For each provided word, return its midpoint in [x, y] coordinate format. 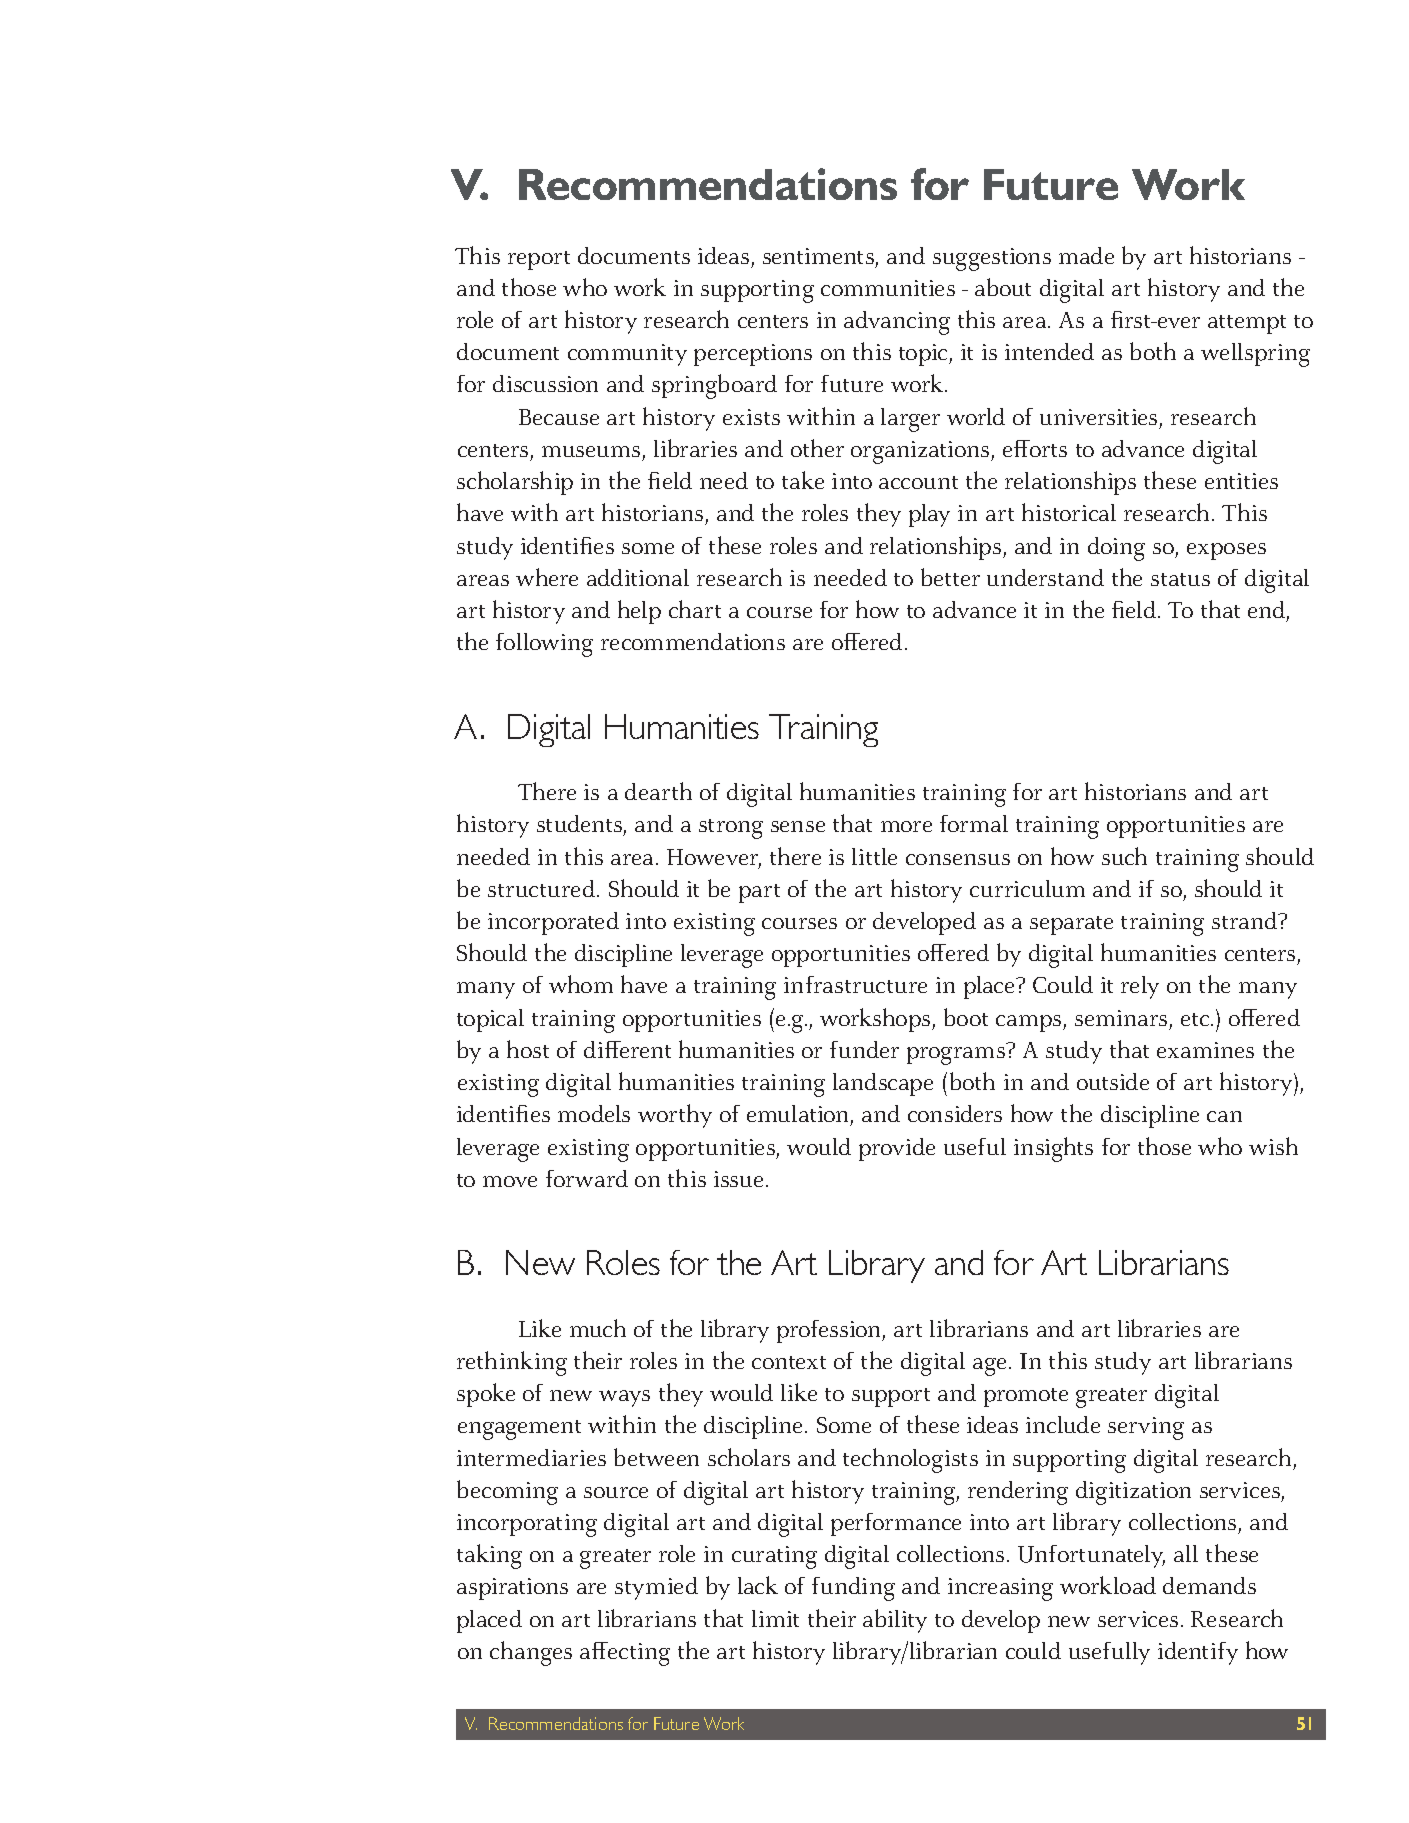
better [950, 577]
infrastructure [855, 984]
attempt [1247, 324]
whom [581, 984]
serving [1146, 1428]
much [598, 1328]
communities [888, 288]
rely [1140, 987]
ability [895, 1621]
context [789, 1362]
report [539, 260]
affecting [625, 1654]
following [544, 645]
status [1180, 579]
